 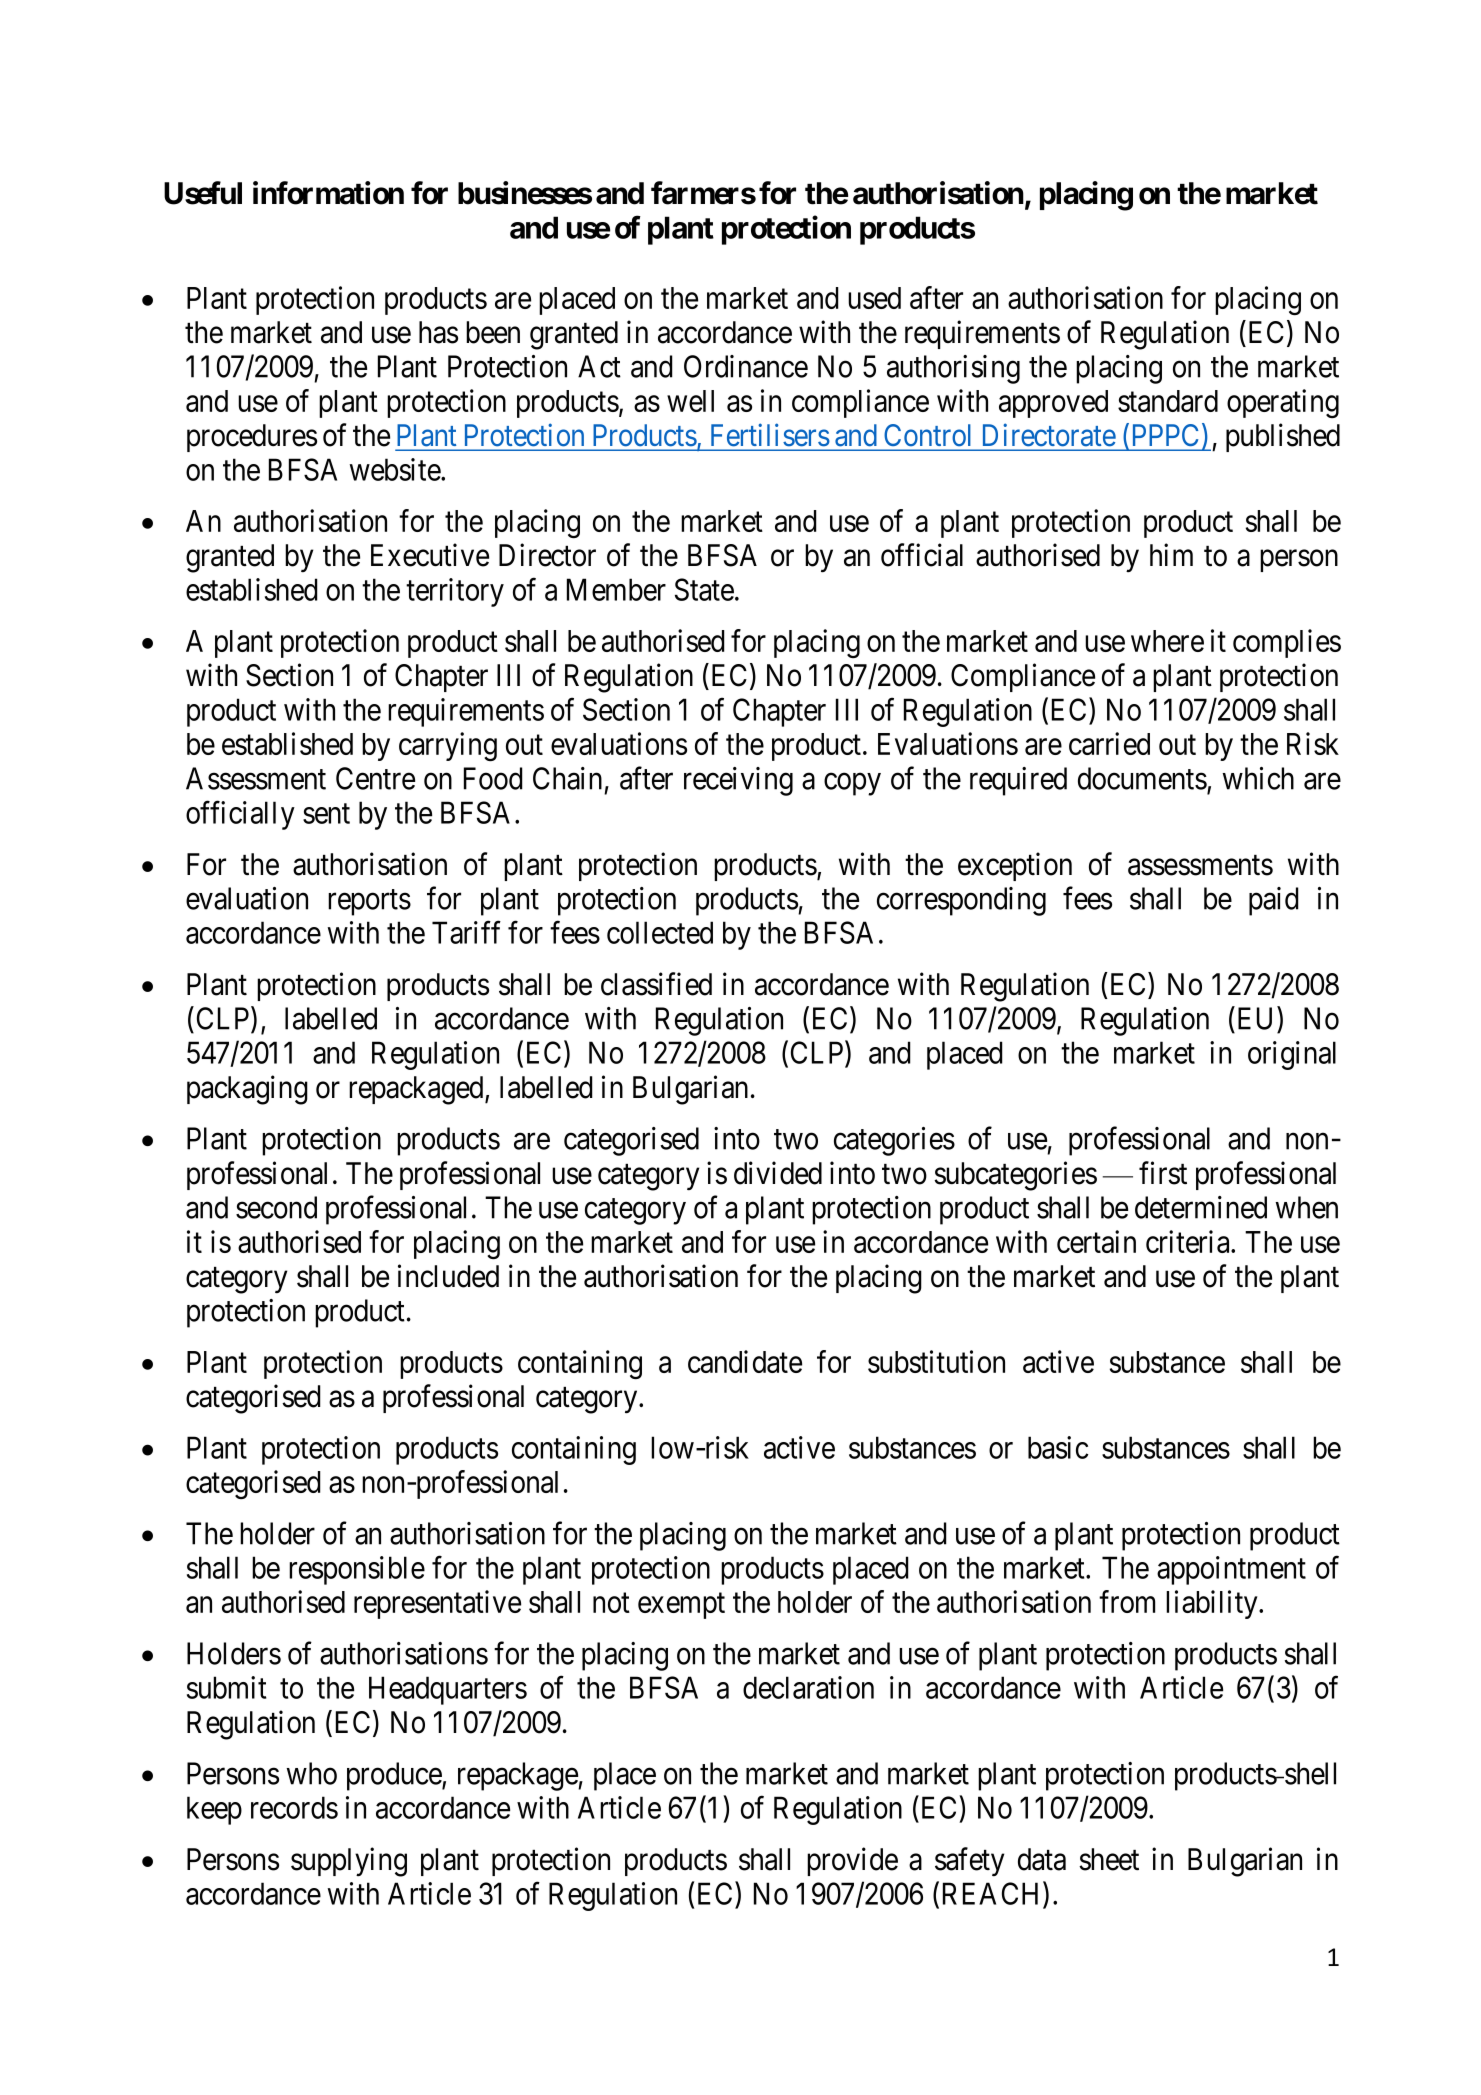 I want to click on used, so click(x=874, y=298).
